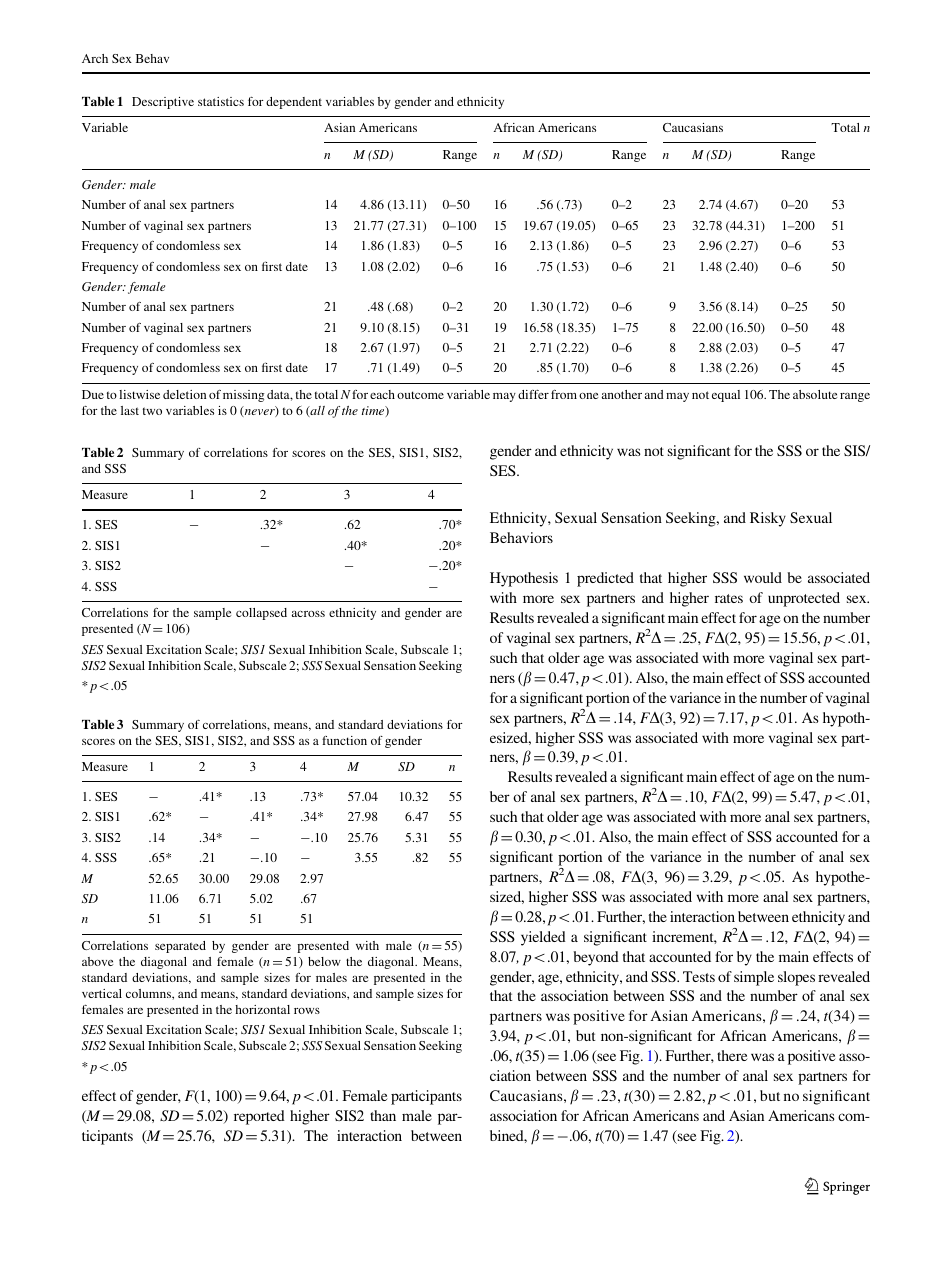 The width and height of the document is (952, 1265). I want to click on reported, so click(259, 1117).
